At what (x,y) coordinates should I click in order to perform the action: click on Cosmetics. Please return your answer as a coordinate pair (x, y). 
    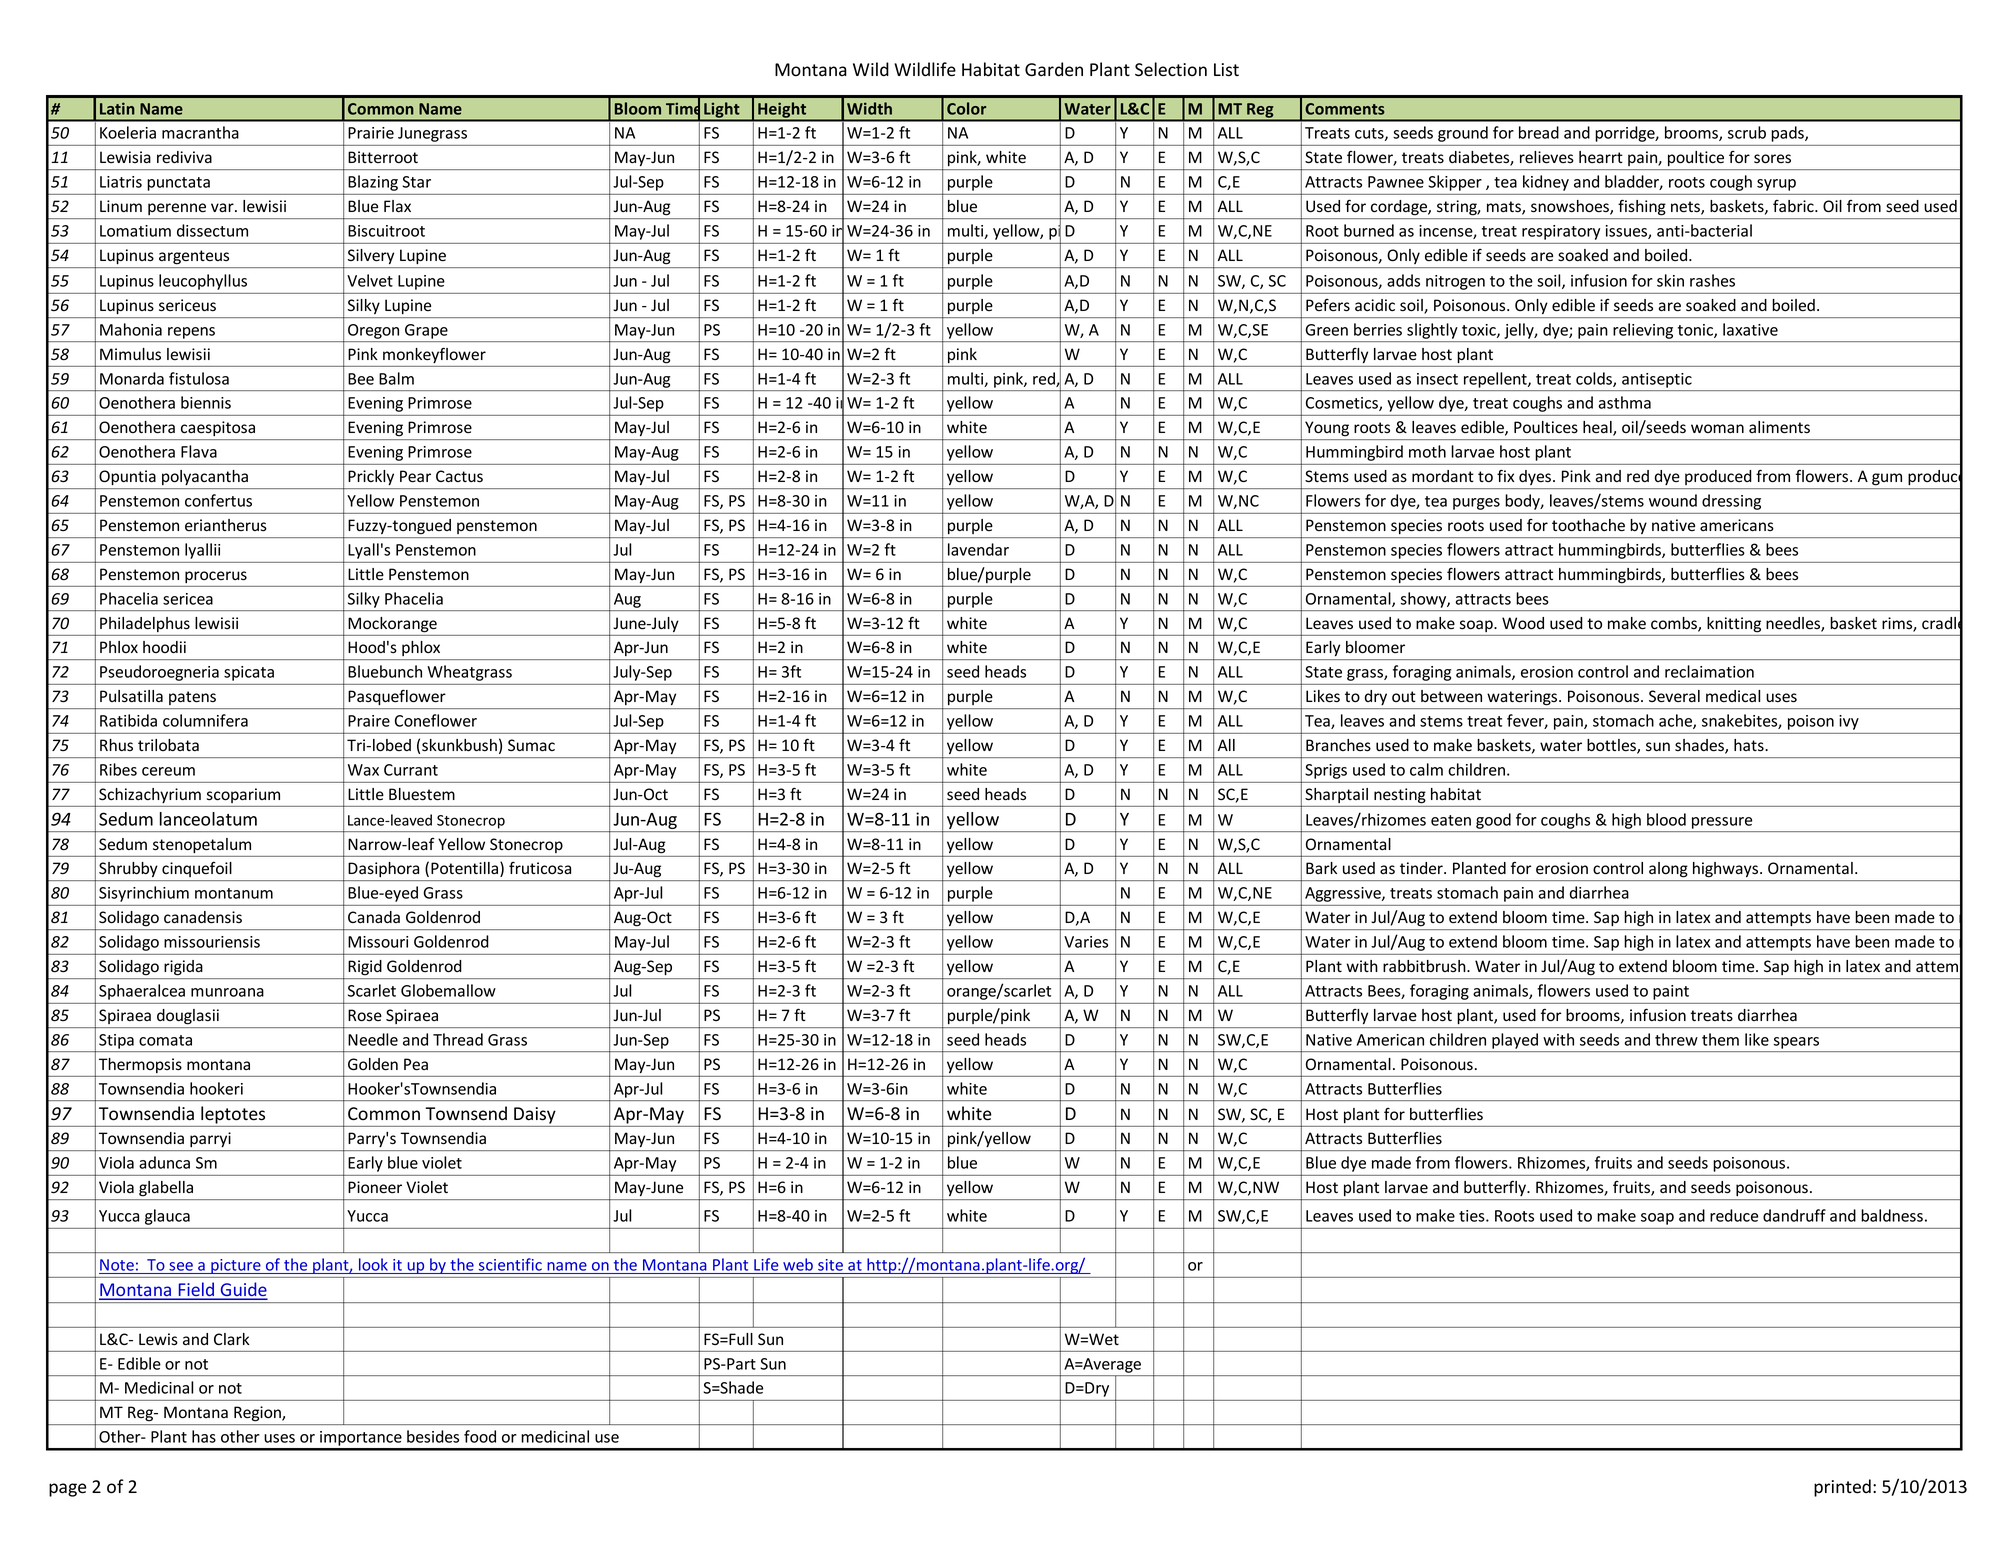
    Looking at the image, I should click on (1343, 404).
